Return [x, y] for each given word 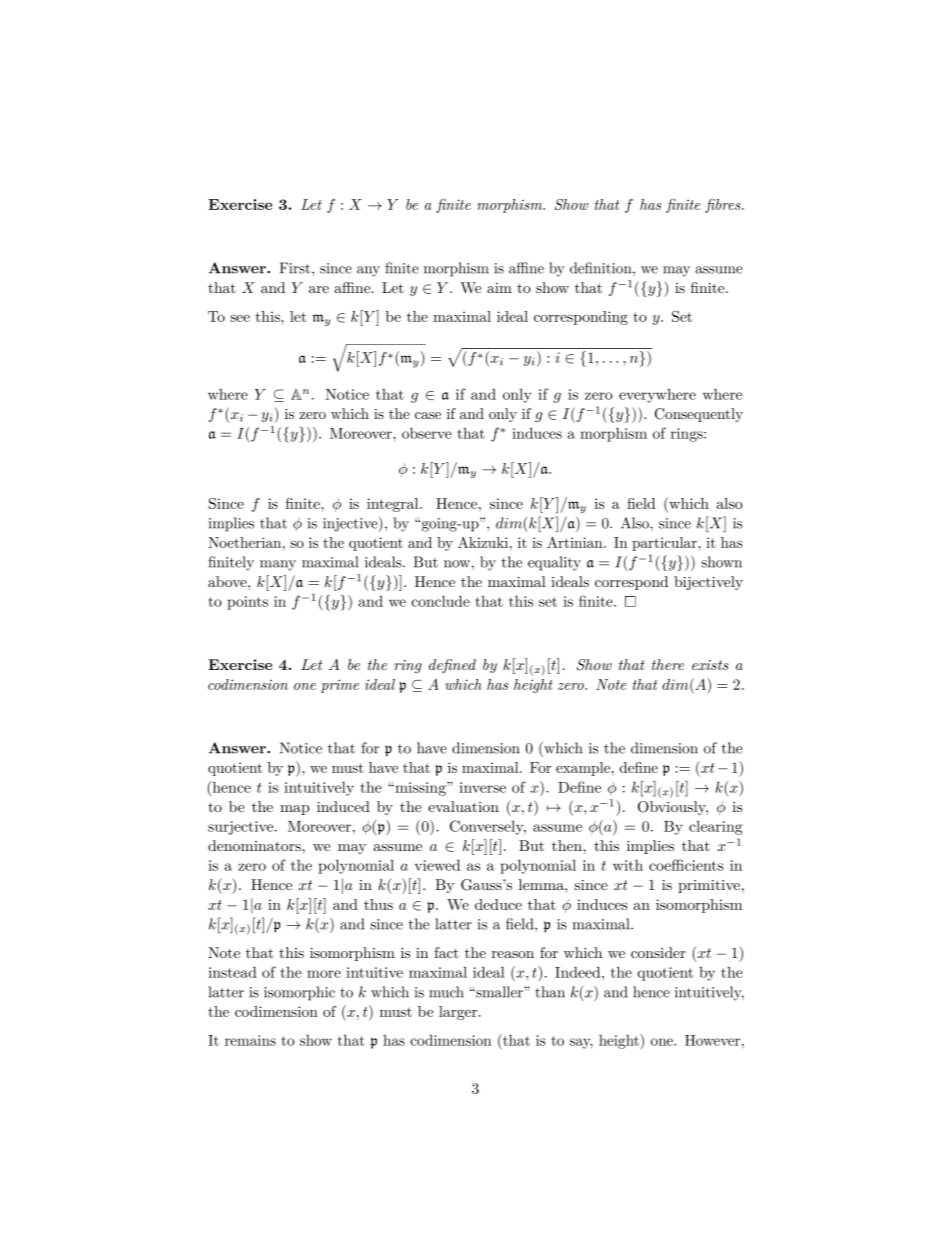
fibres [724, 206]
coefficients [686, 865]
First [296, 268]
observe [426, 433]
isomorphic [299, 993]
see [240, 318]
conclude [441, 601]
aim [499, 288]
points [247, 603]
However [712, 1040]
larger [459, 1013]
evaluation [463, 806]
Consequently [699, 415]
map [295, 810]
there [668, 664]
